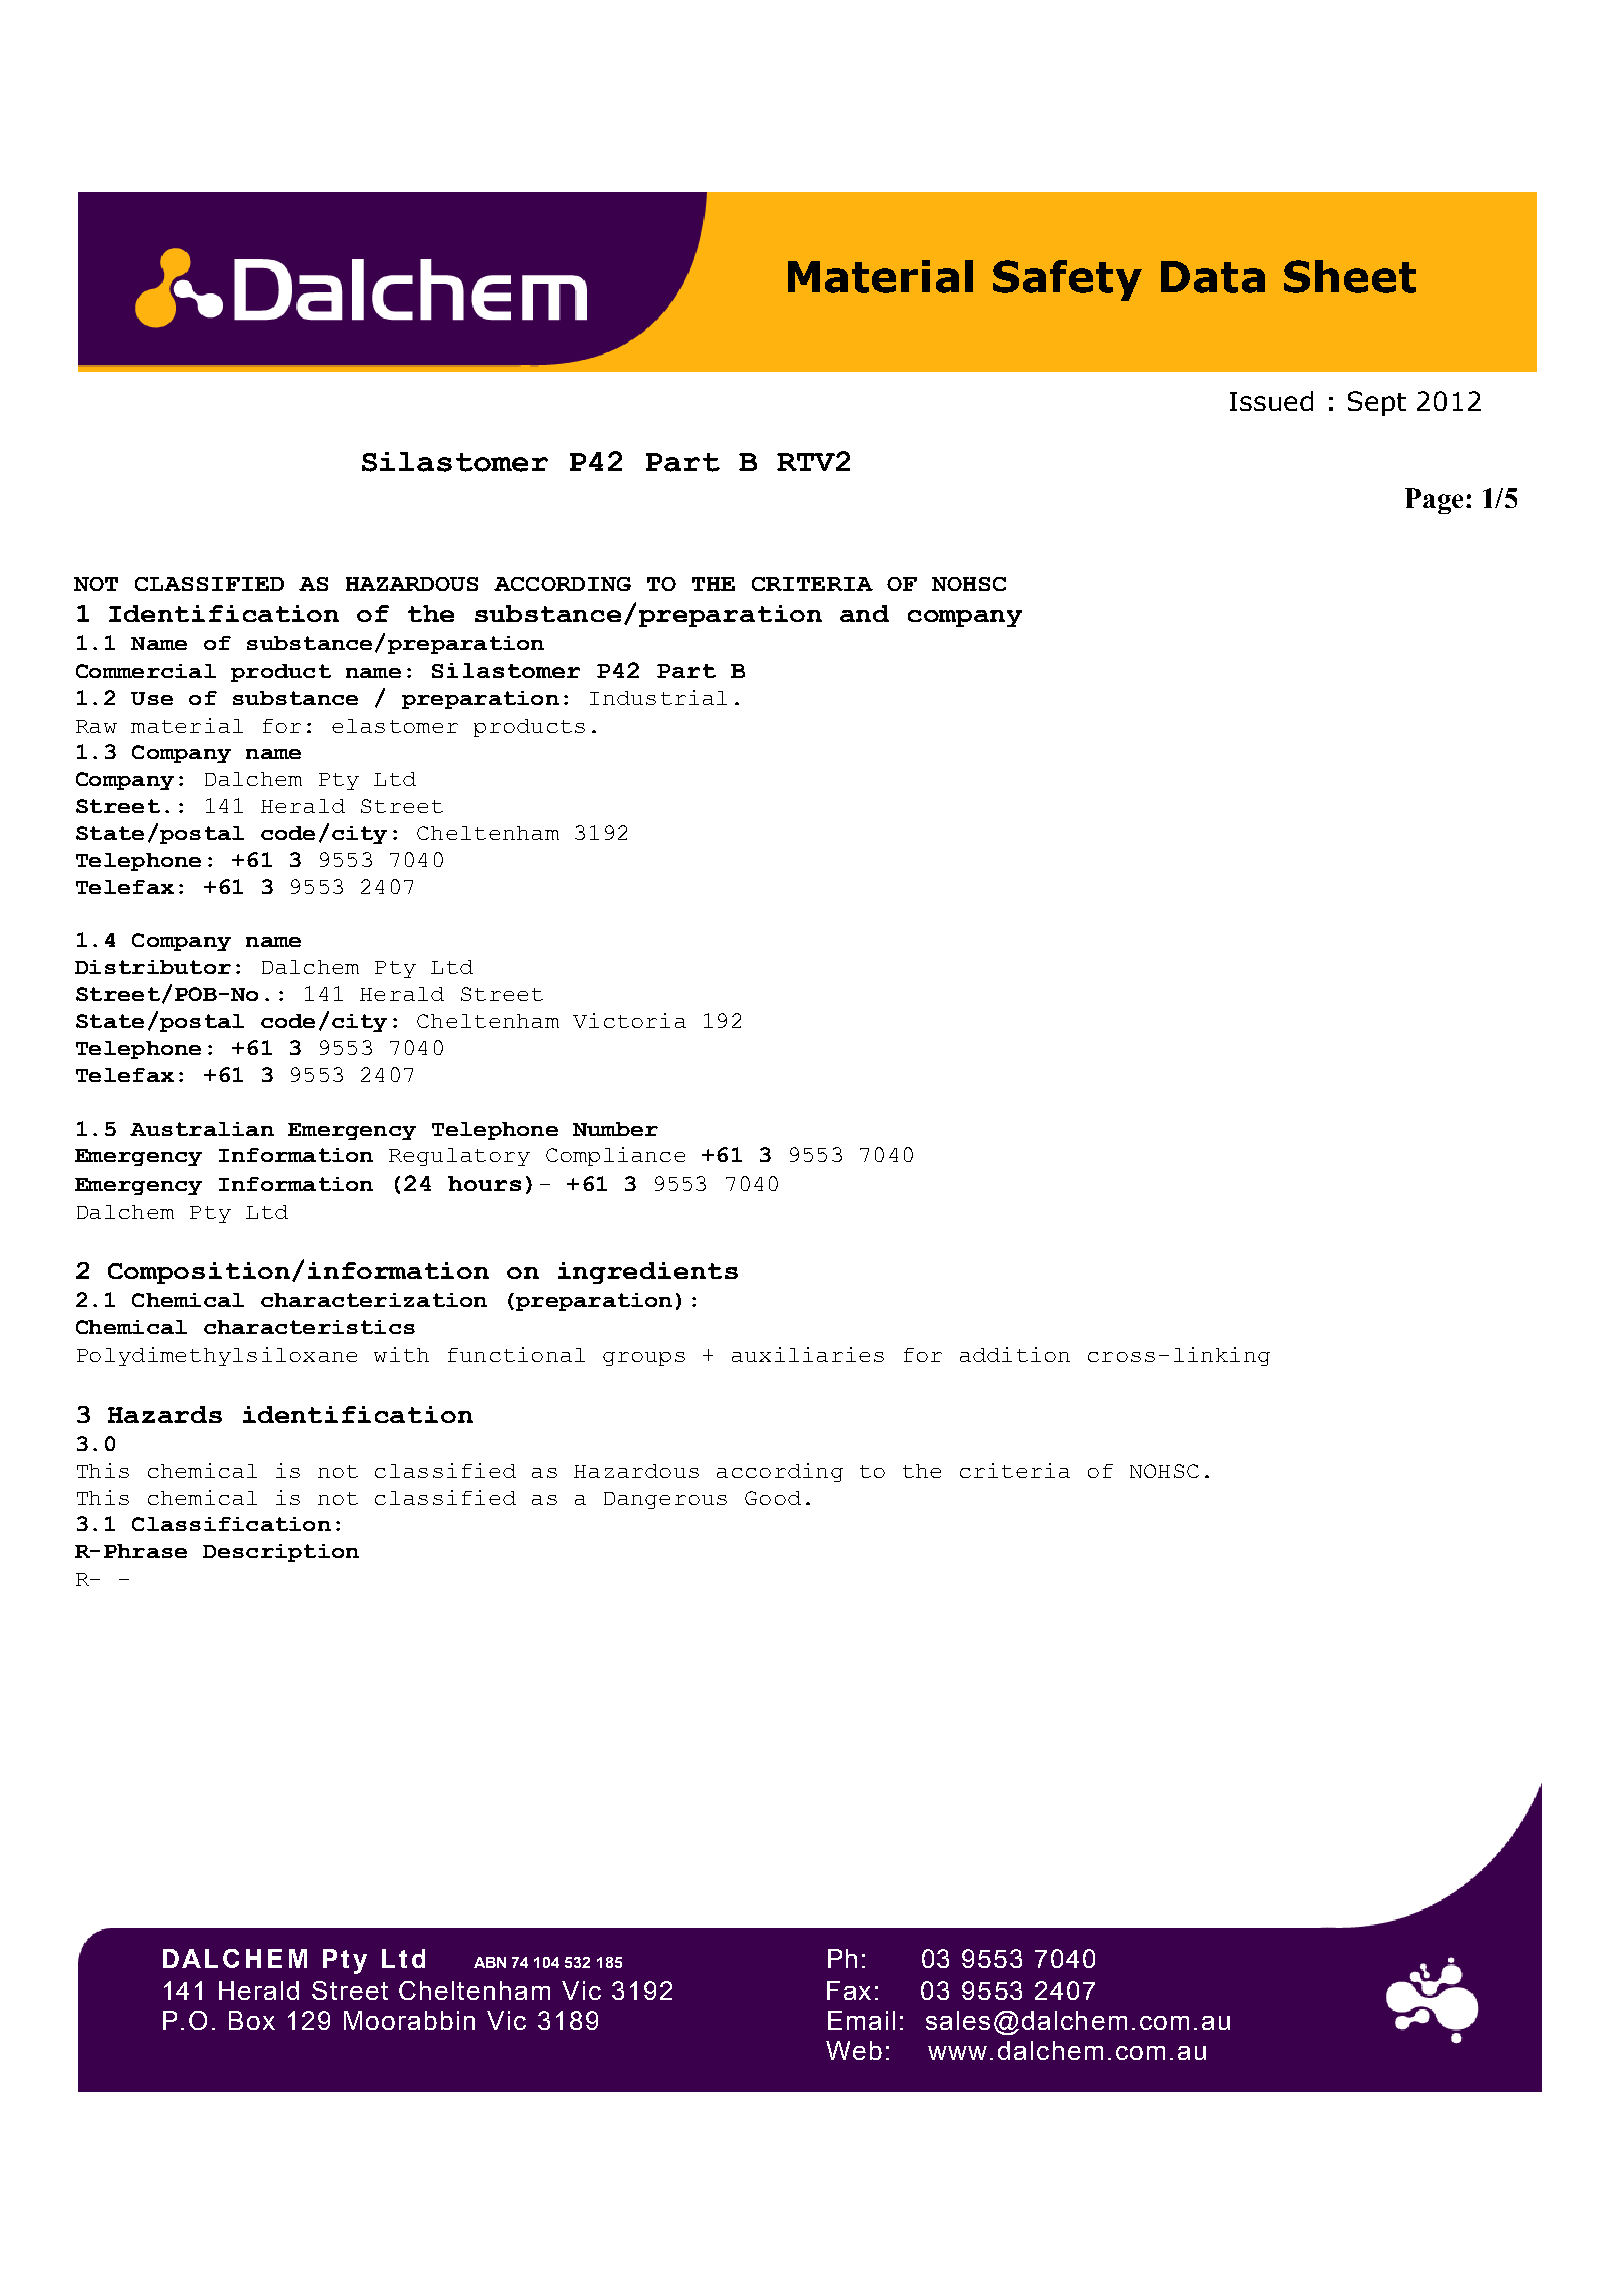 This screenshot has height=2282, width=1614. I want to click on Good, so click(773, 1498).
